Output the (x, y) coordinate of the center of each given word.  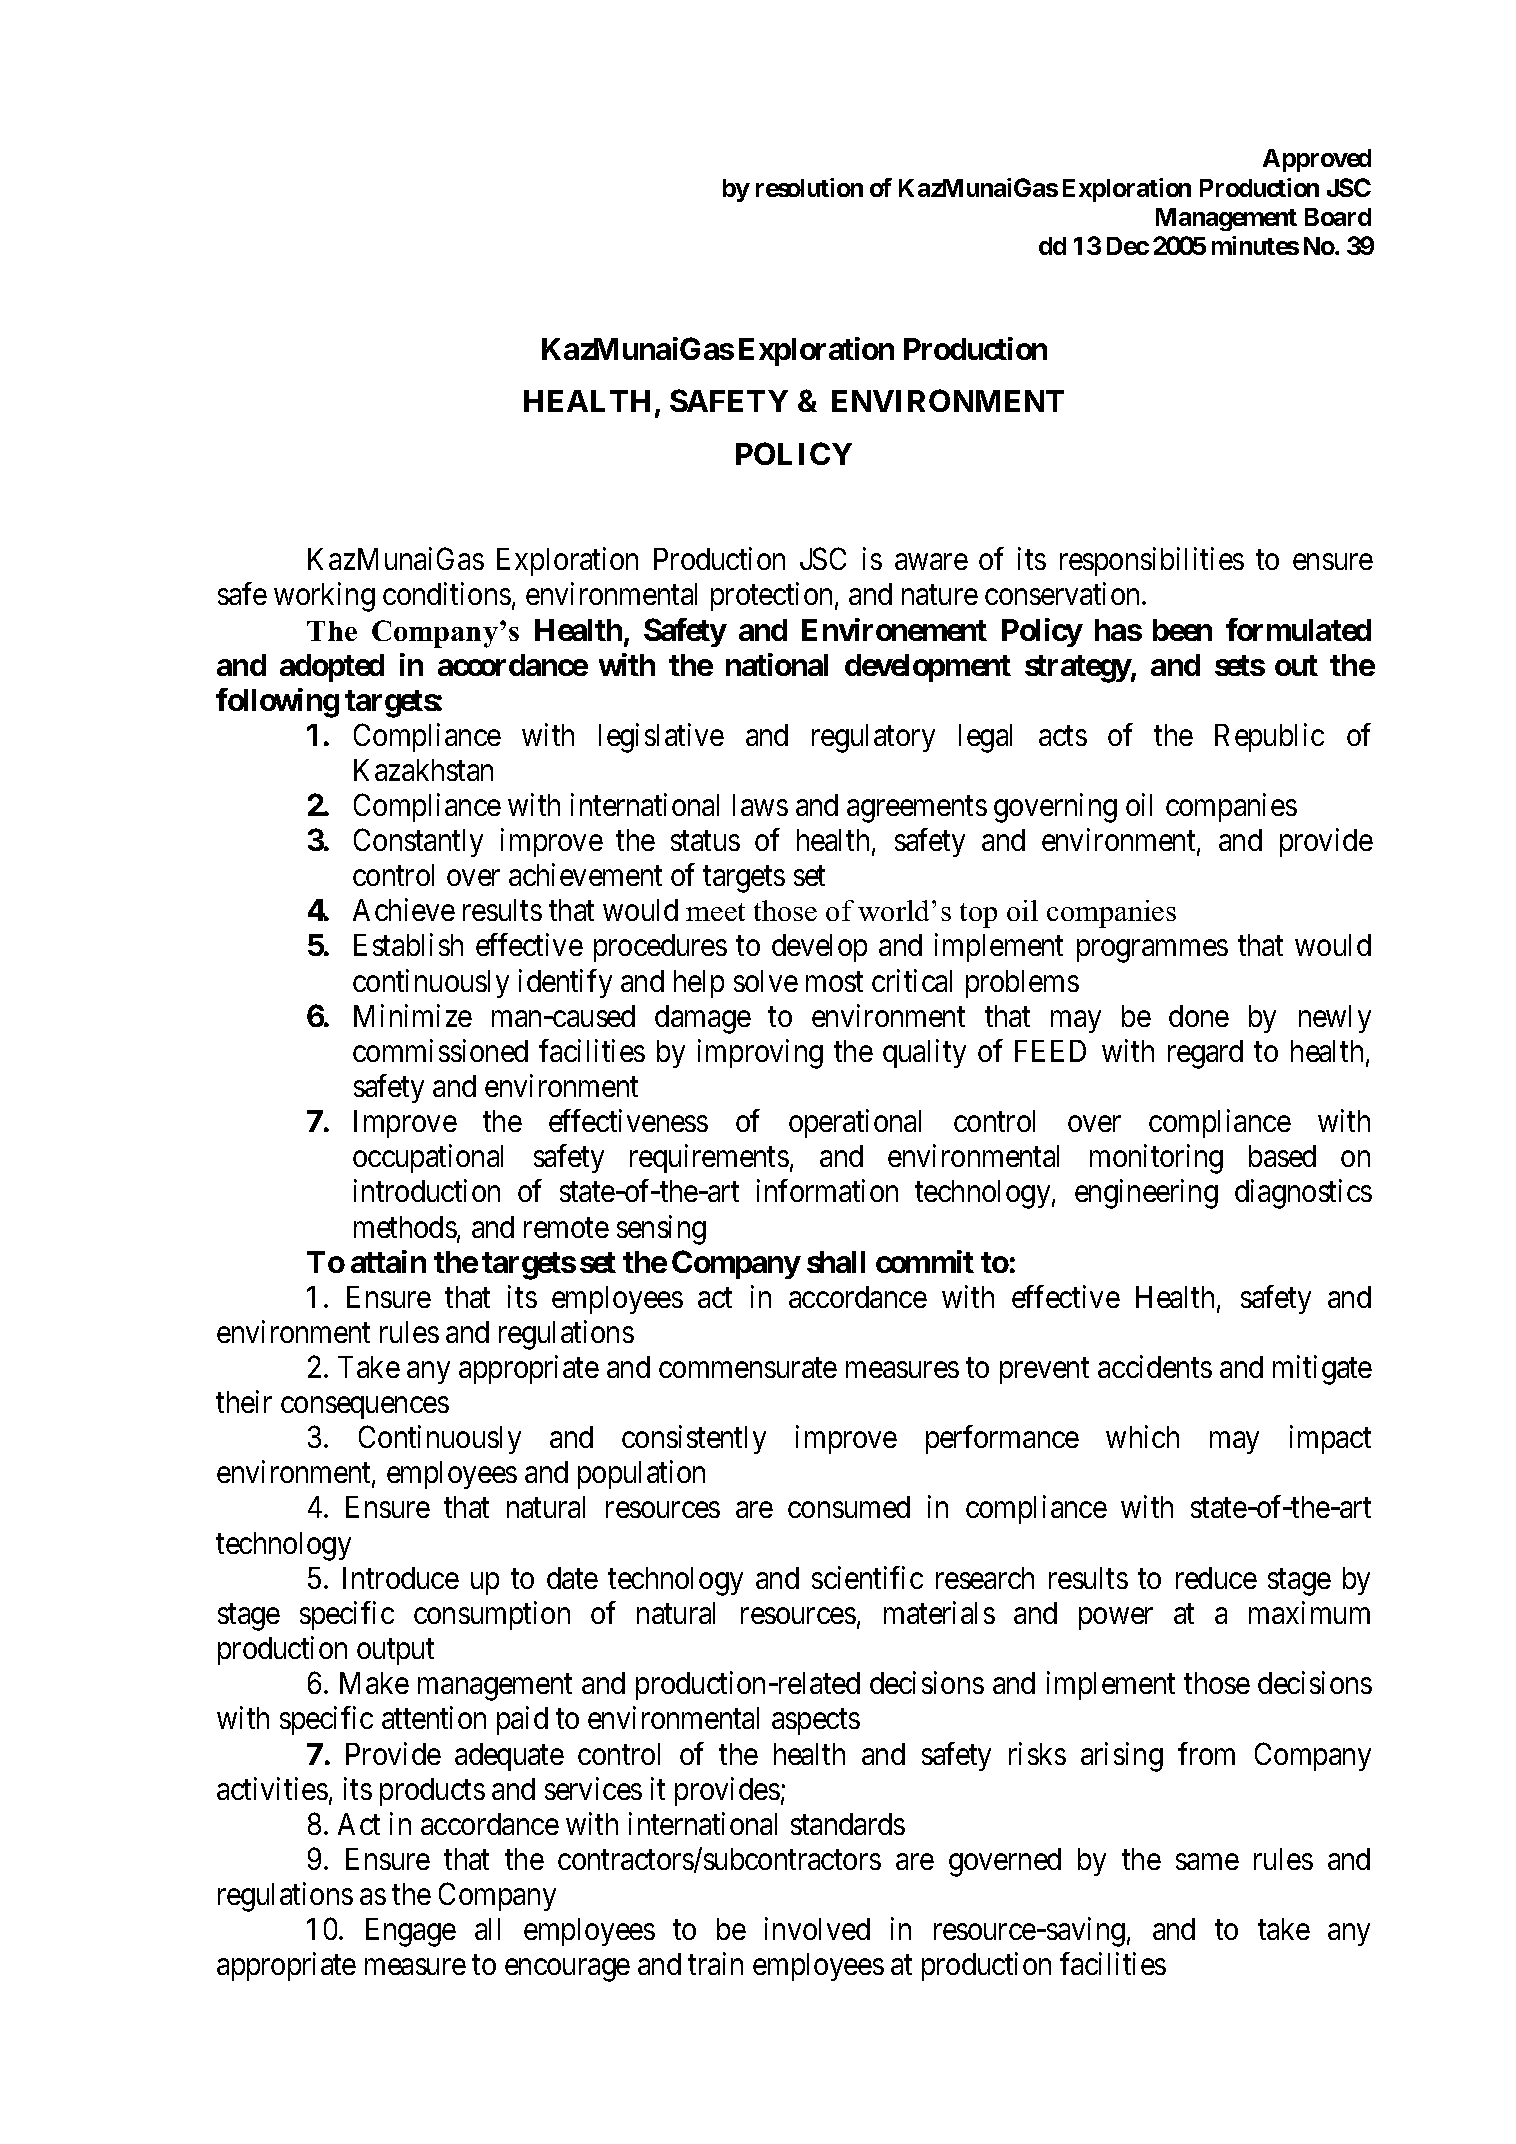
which (1142, 1436)
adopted (332, 668)
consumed (849, 1507)
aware (931, 562)
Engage (411, 1932)
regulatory (873, 738)
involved (817, 1928)
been (1182, 630)
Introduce (401, 1578)
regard (1205, 1054)
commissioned (440, 1050)
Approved (1317, 160)
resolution (809, 187)
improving (760, 1054)
